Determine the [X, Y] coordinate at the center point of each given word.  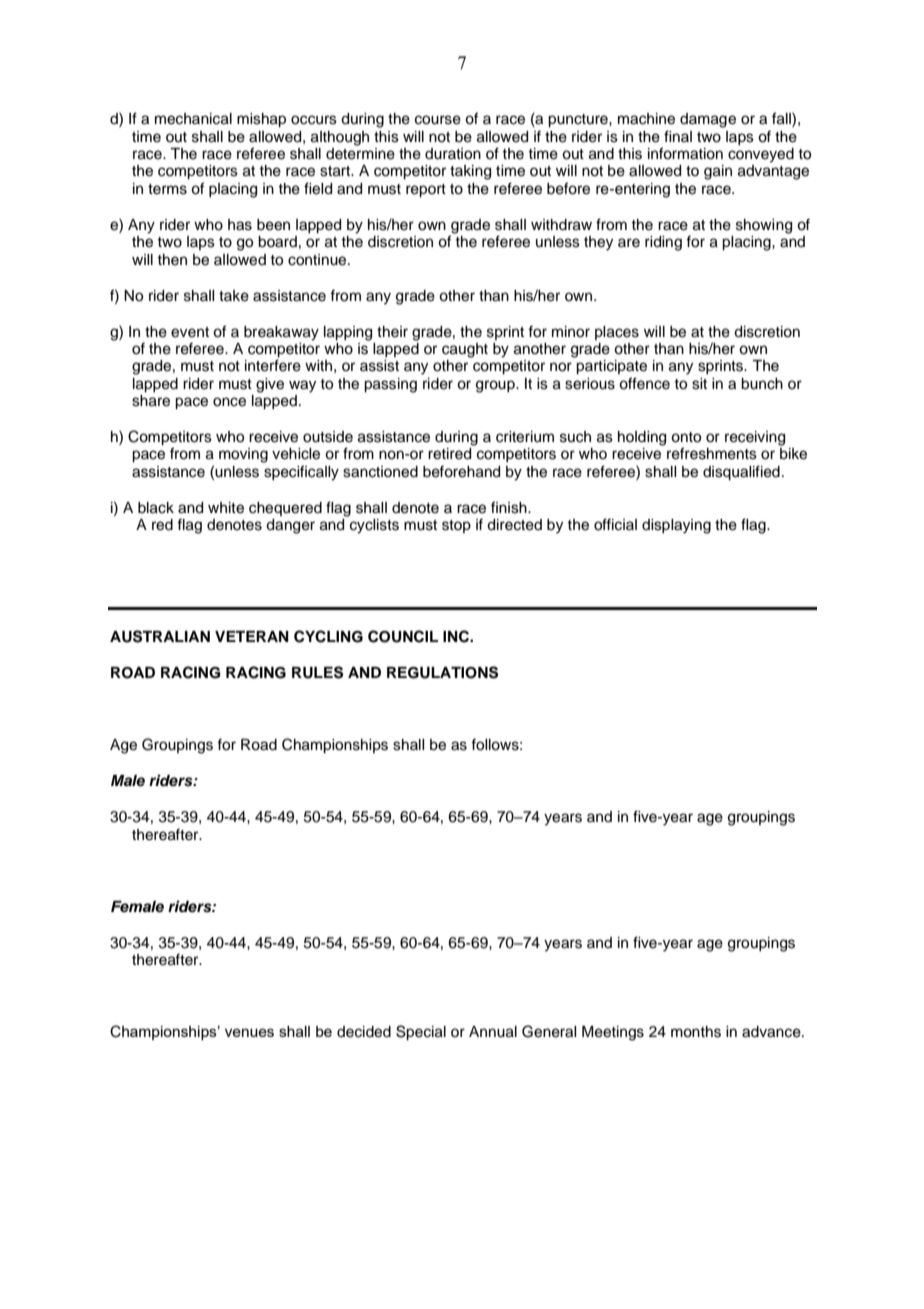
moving [243, 455]
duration [453, 154]
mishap [261, 120]
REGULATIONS [442, 672]
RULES [317, 672]
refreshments [712, 453]
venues [249, 1032]
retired [449, 454]
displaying [676, 526]
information [685, 153]
